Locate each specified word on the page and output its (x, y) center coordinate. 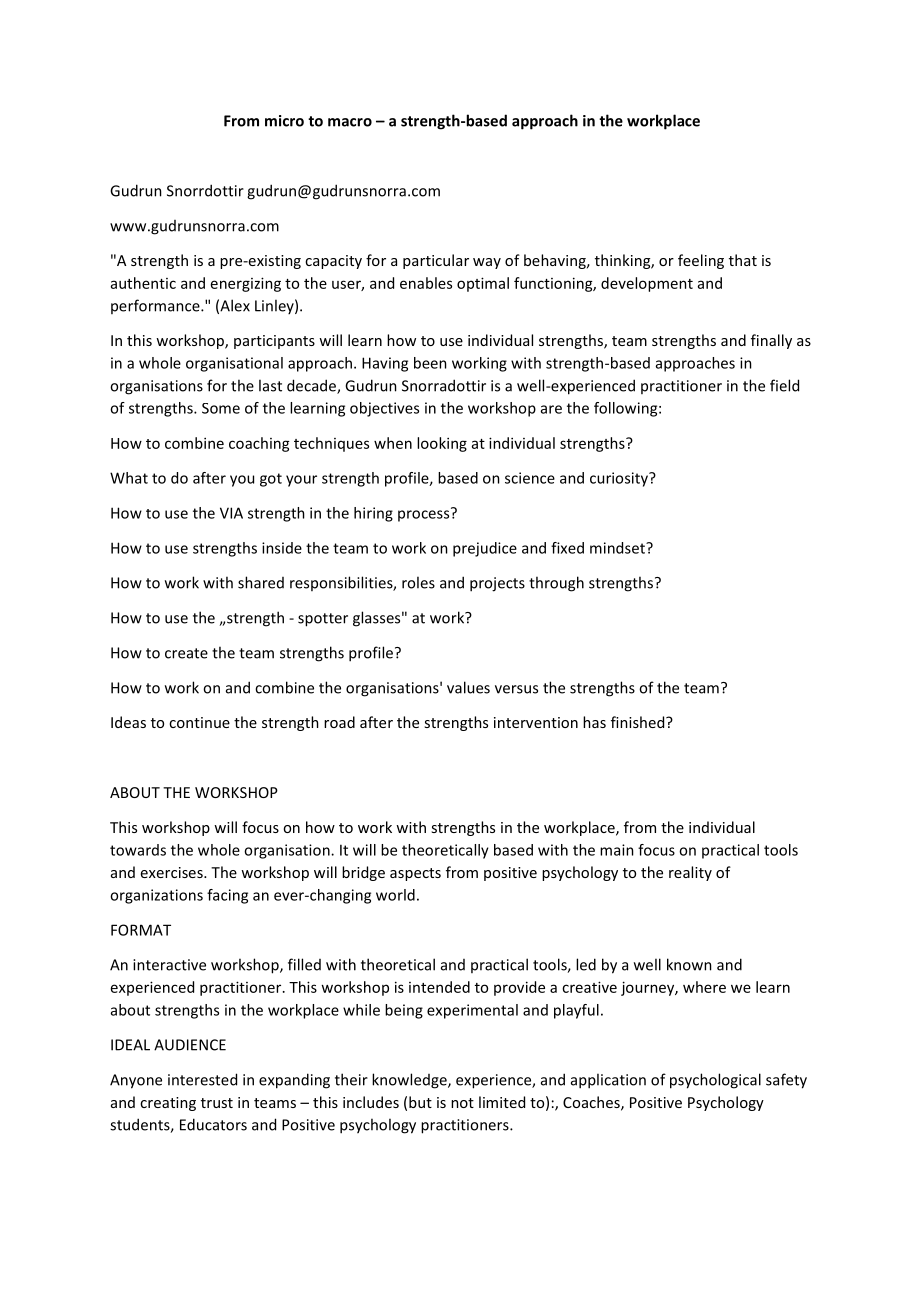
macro (350, 122)
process (425, 515)
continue (199, 722)
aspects (415, 874)
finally (771, 341)
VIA (231, 513)
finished (639, 722)
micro (284, 121)
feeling (701, 261)
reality (690, 873)
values (468, 687)
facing (227, 896)
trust (217, 1103)
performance (156, 306)
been (430, 363)
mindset (618, 548)
